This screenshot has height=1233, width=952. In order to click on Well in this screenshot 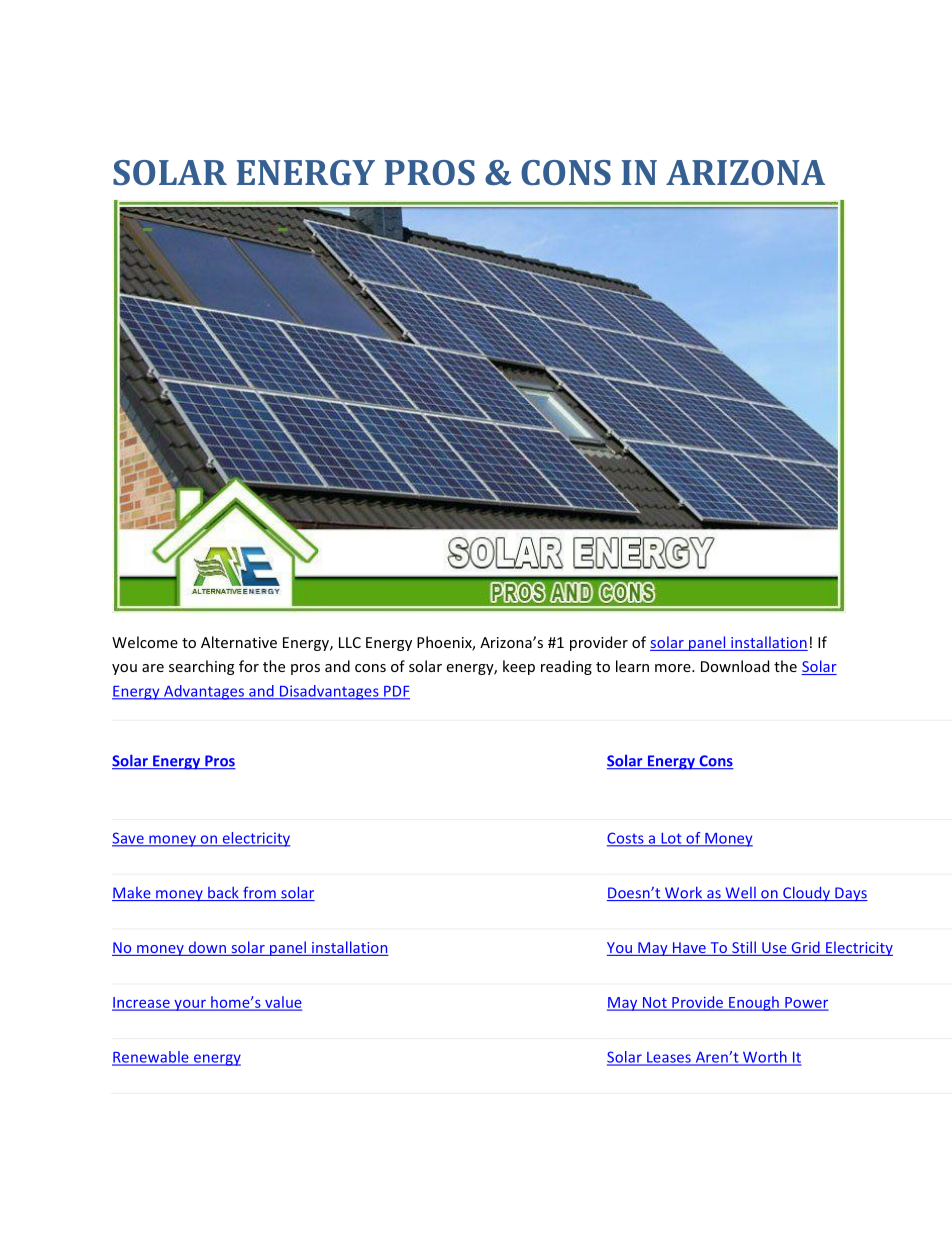, I will do `click(740, 894)`.
